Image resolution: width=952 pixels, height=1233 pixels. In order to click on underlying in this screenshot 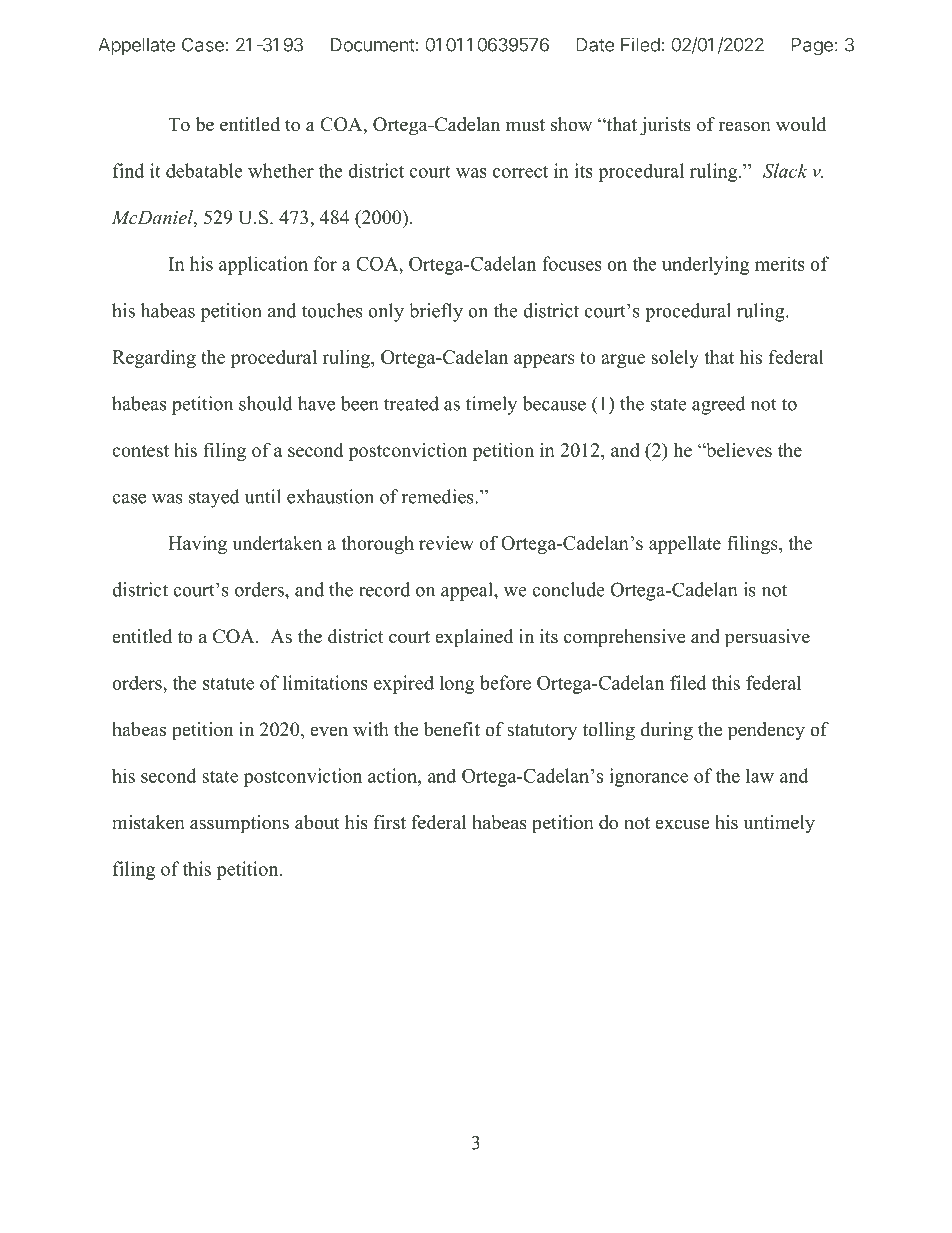, I will do `click(705, 265)`.
